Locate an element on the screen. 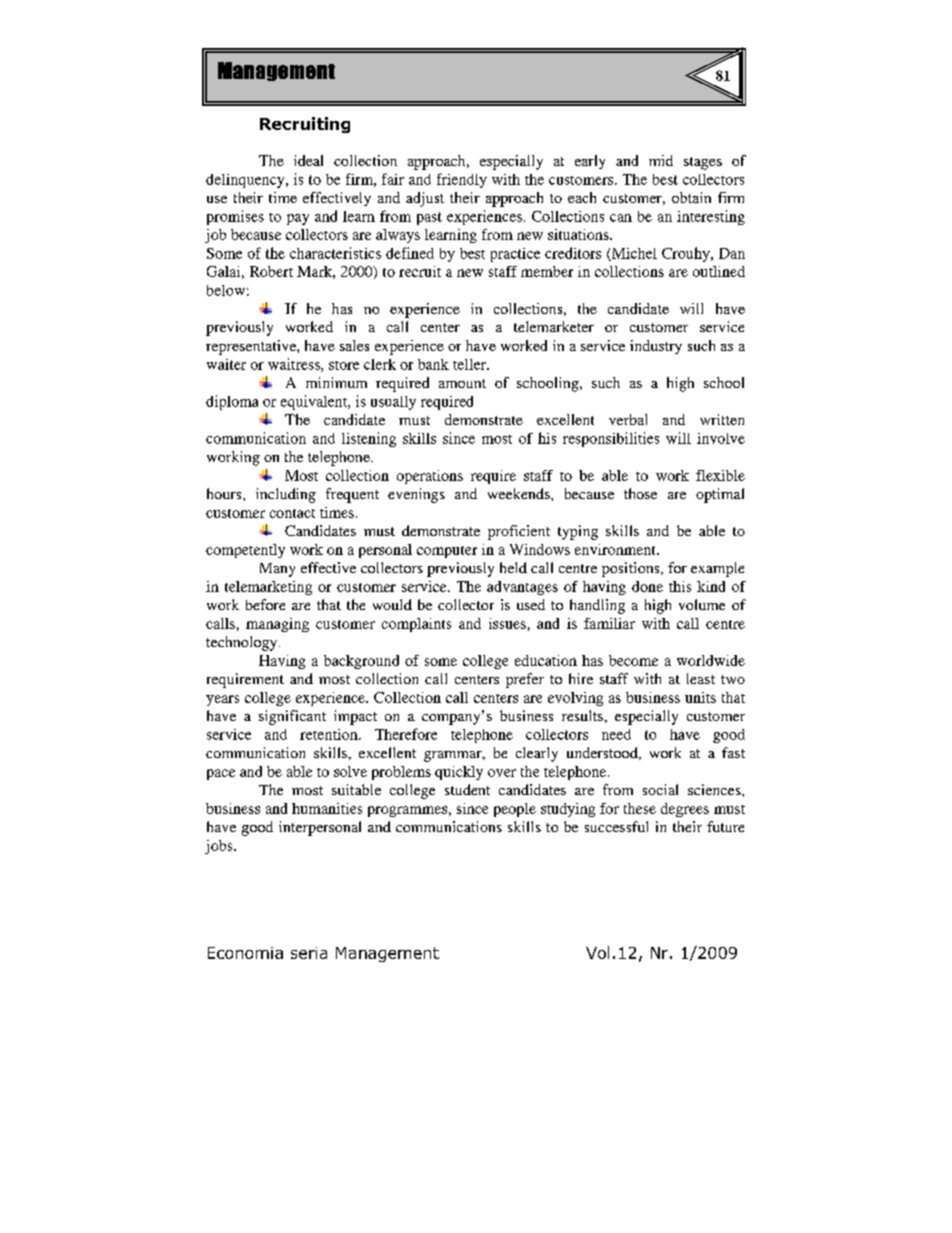  amount is located at coordinates (462, 383).
